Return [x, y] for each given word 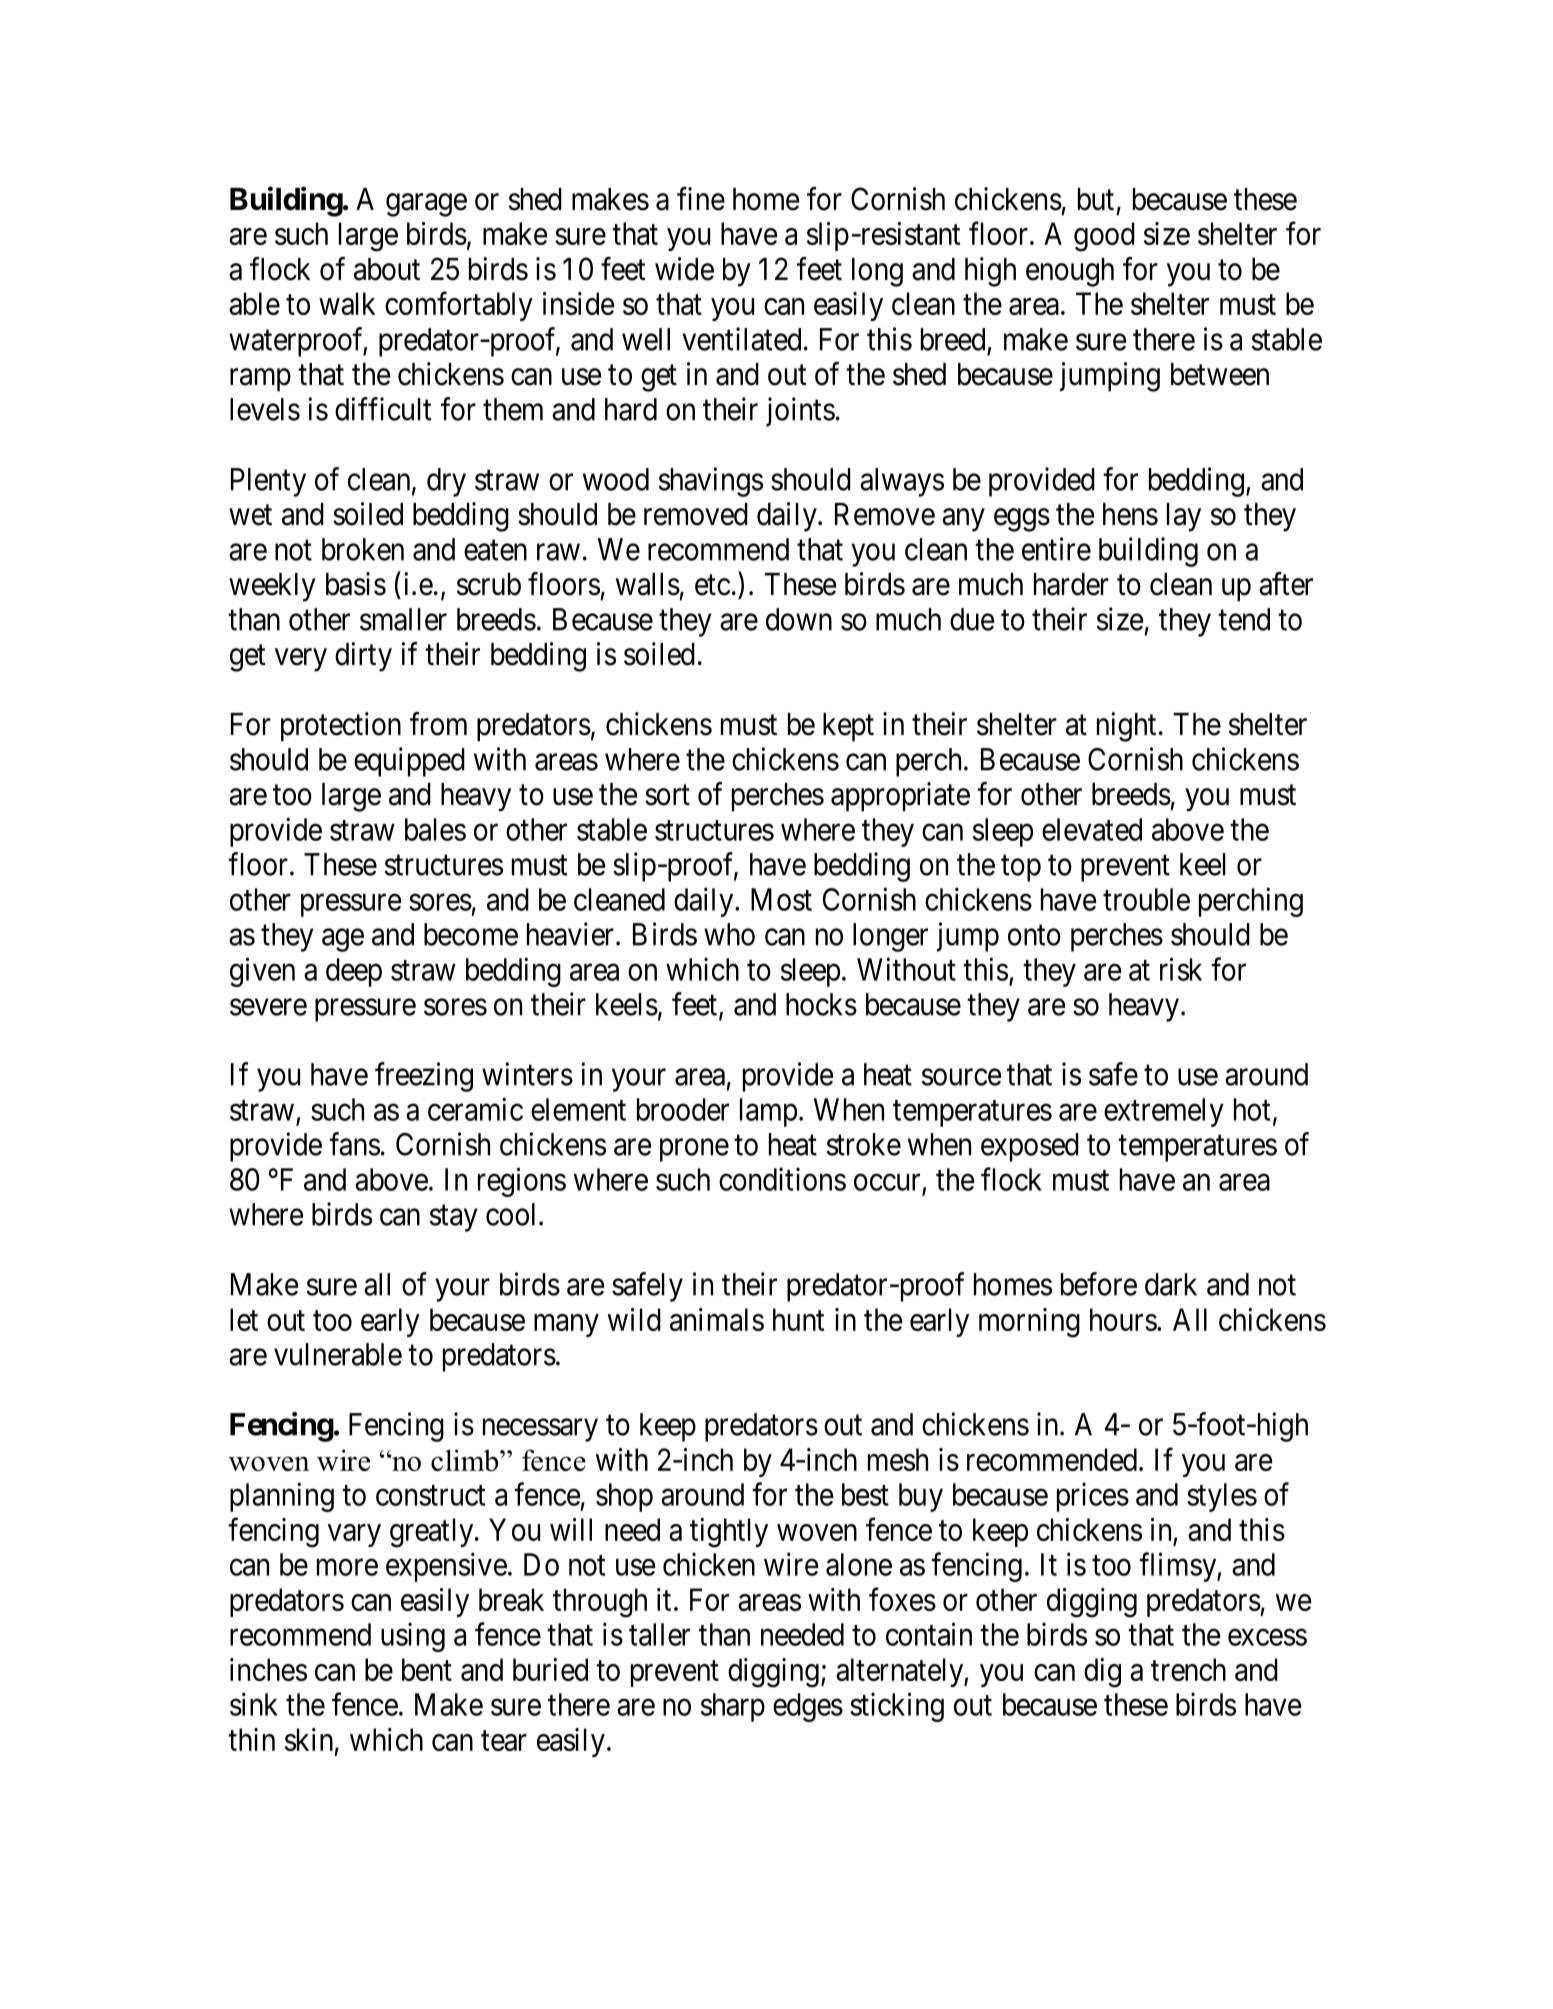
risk [1181, 969]
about [387, 269]
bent [427, 1669]
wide [684, 269]
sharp [733, 1707]
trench [1188, 1669]
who [729, 934]
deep [354, 972]
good [1104, 237]
